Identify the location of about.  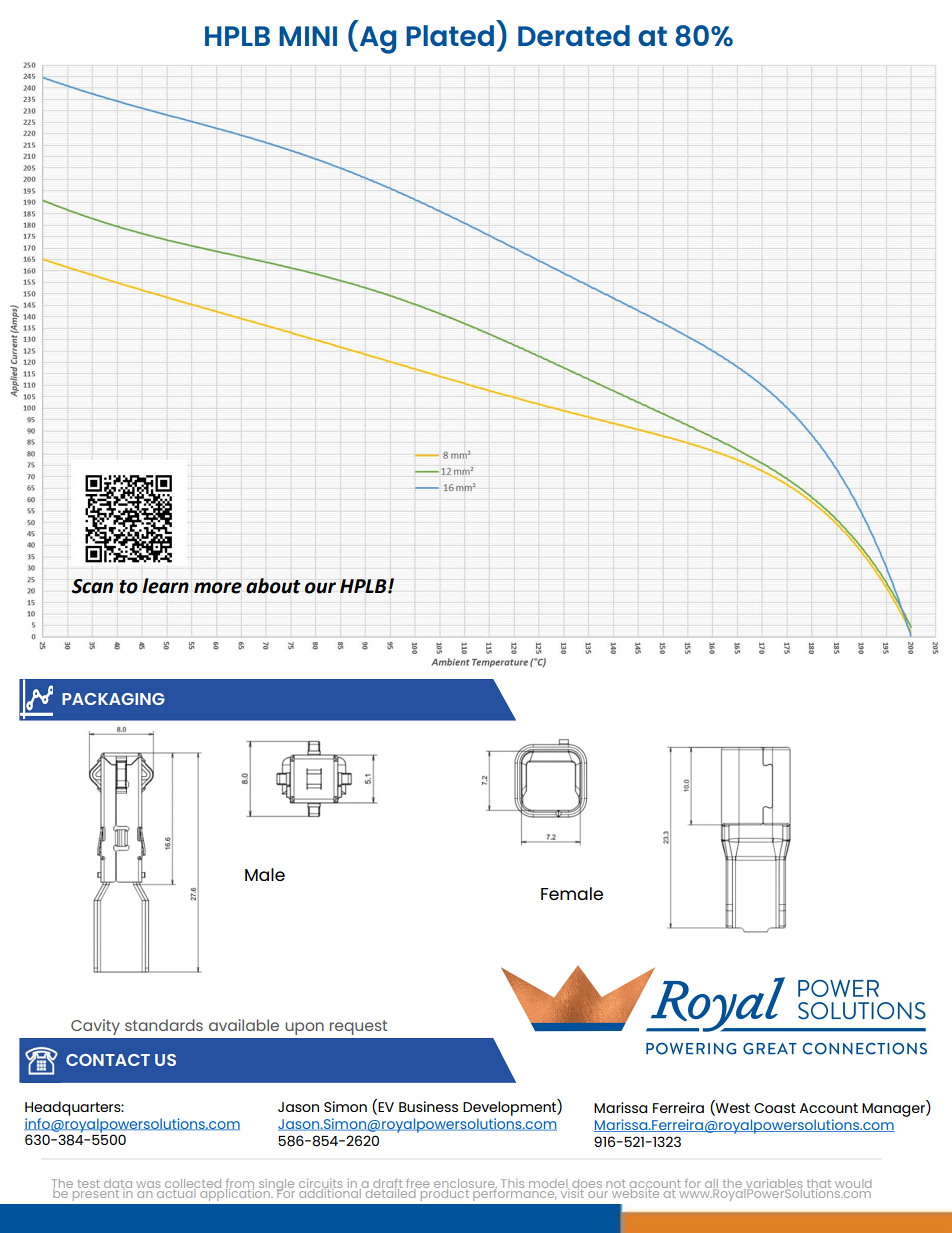
(273, 586).
